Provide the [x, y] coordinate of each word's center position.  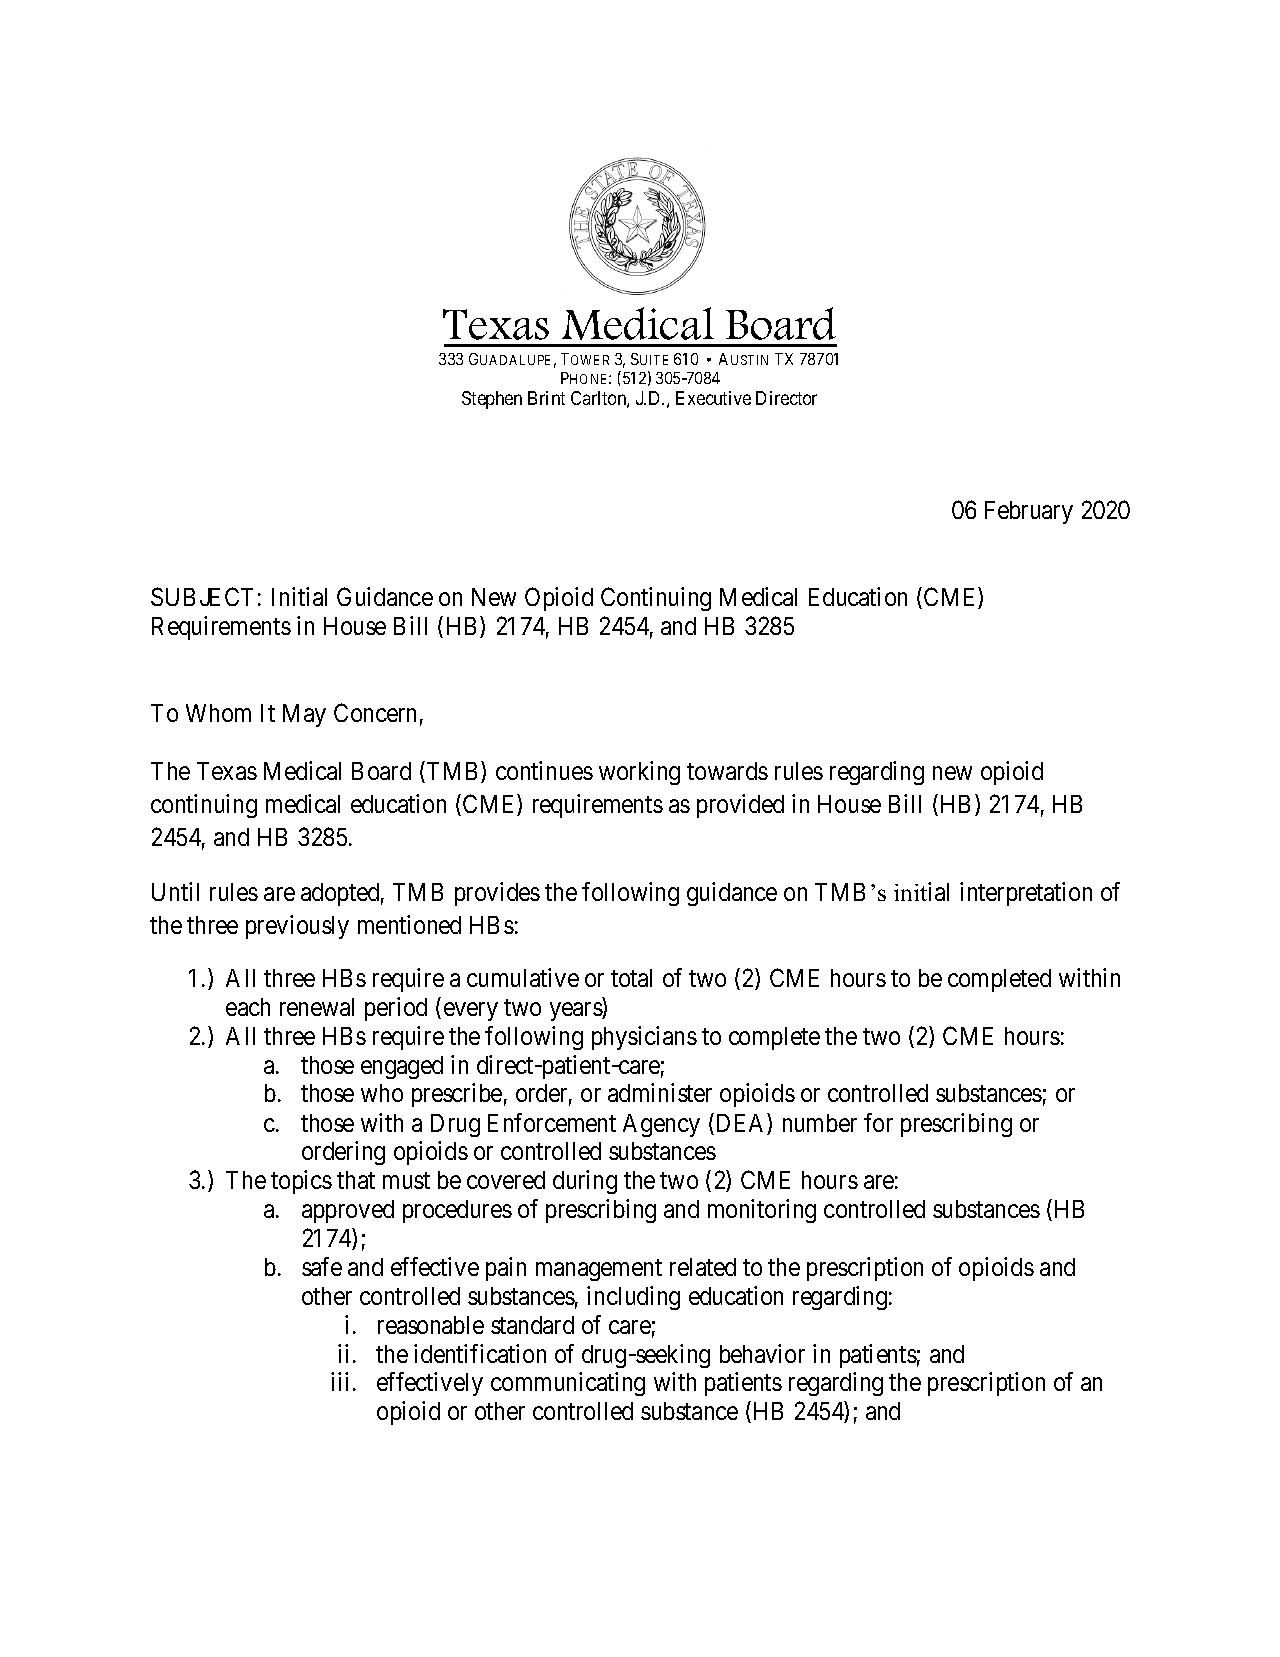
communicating [568, 1384]
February [1029, 512]
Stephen [492, 400]
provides [497, 894]
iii [339, 1381]
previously [297, 927]
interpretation [1026, 894]
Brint [546, 398]
